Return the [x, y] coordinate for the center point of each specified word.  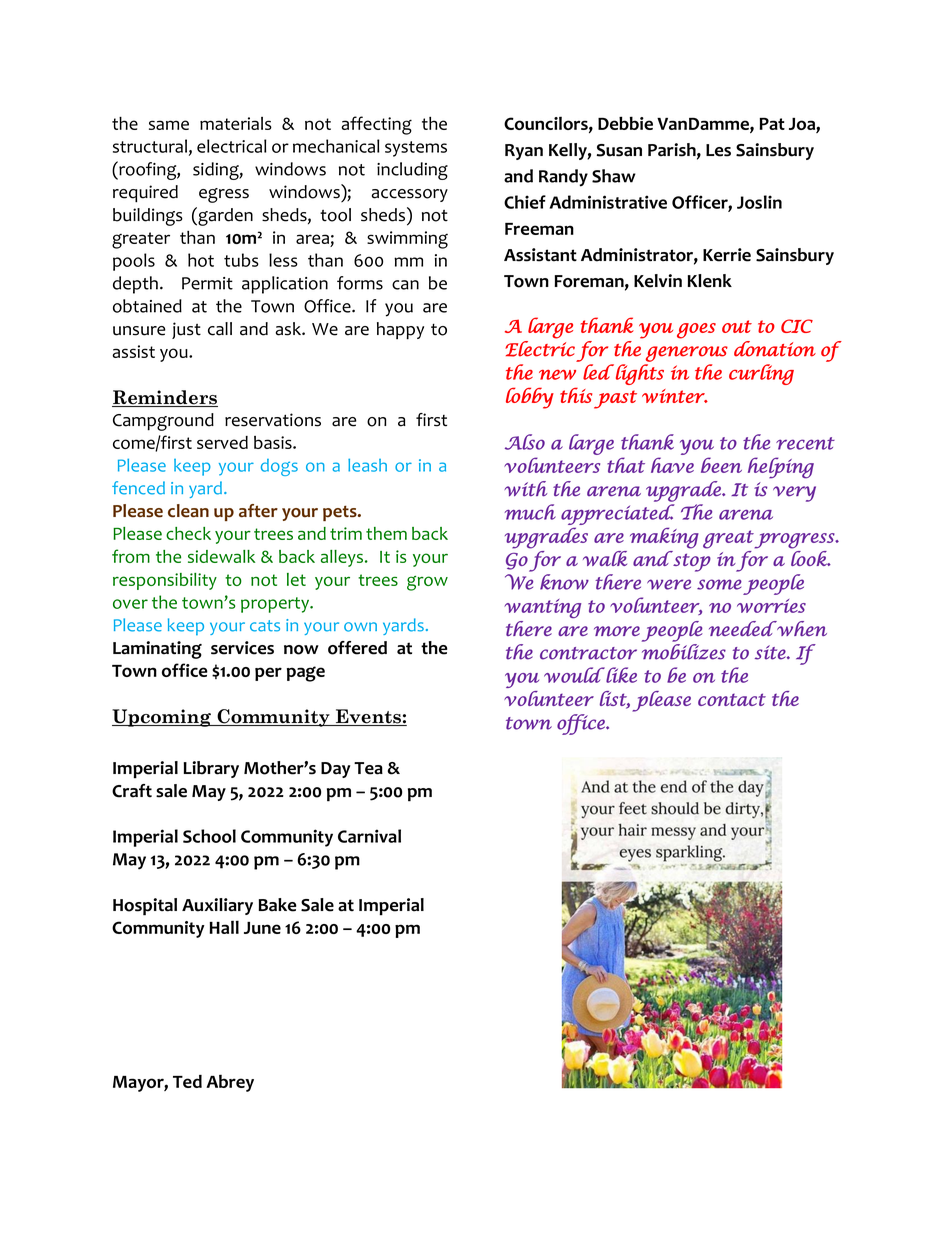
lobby [530, 398]
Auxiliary [217, 906]
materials [236, 123]
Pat [772, 124]
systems [416, 149]
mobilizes [684, 652]
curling [761, 374]
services [242, 648]
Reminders [165, 398]
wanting [542, 608]
